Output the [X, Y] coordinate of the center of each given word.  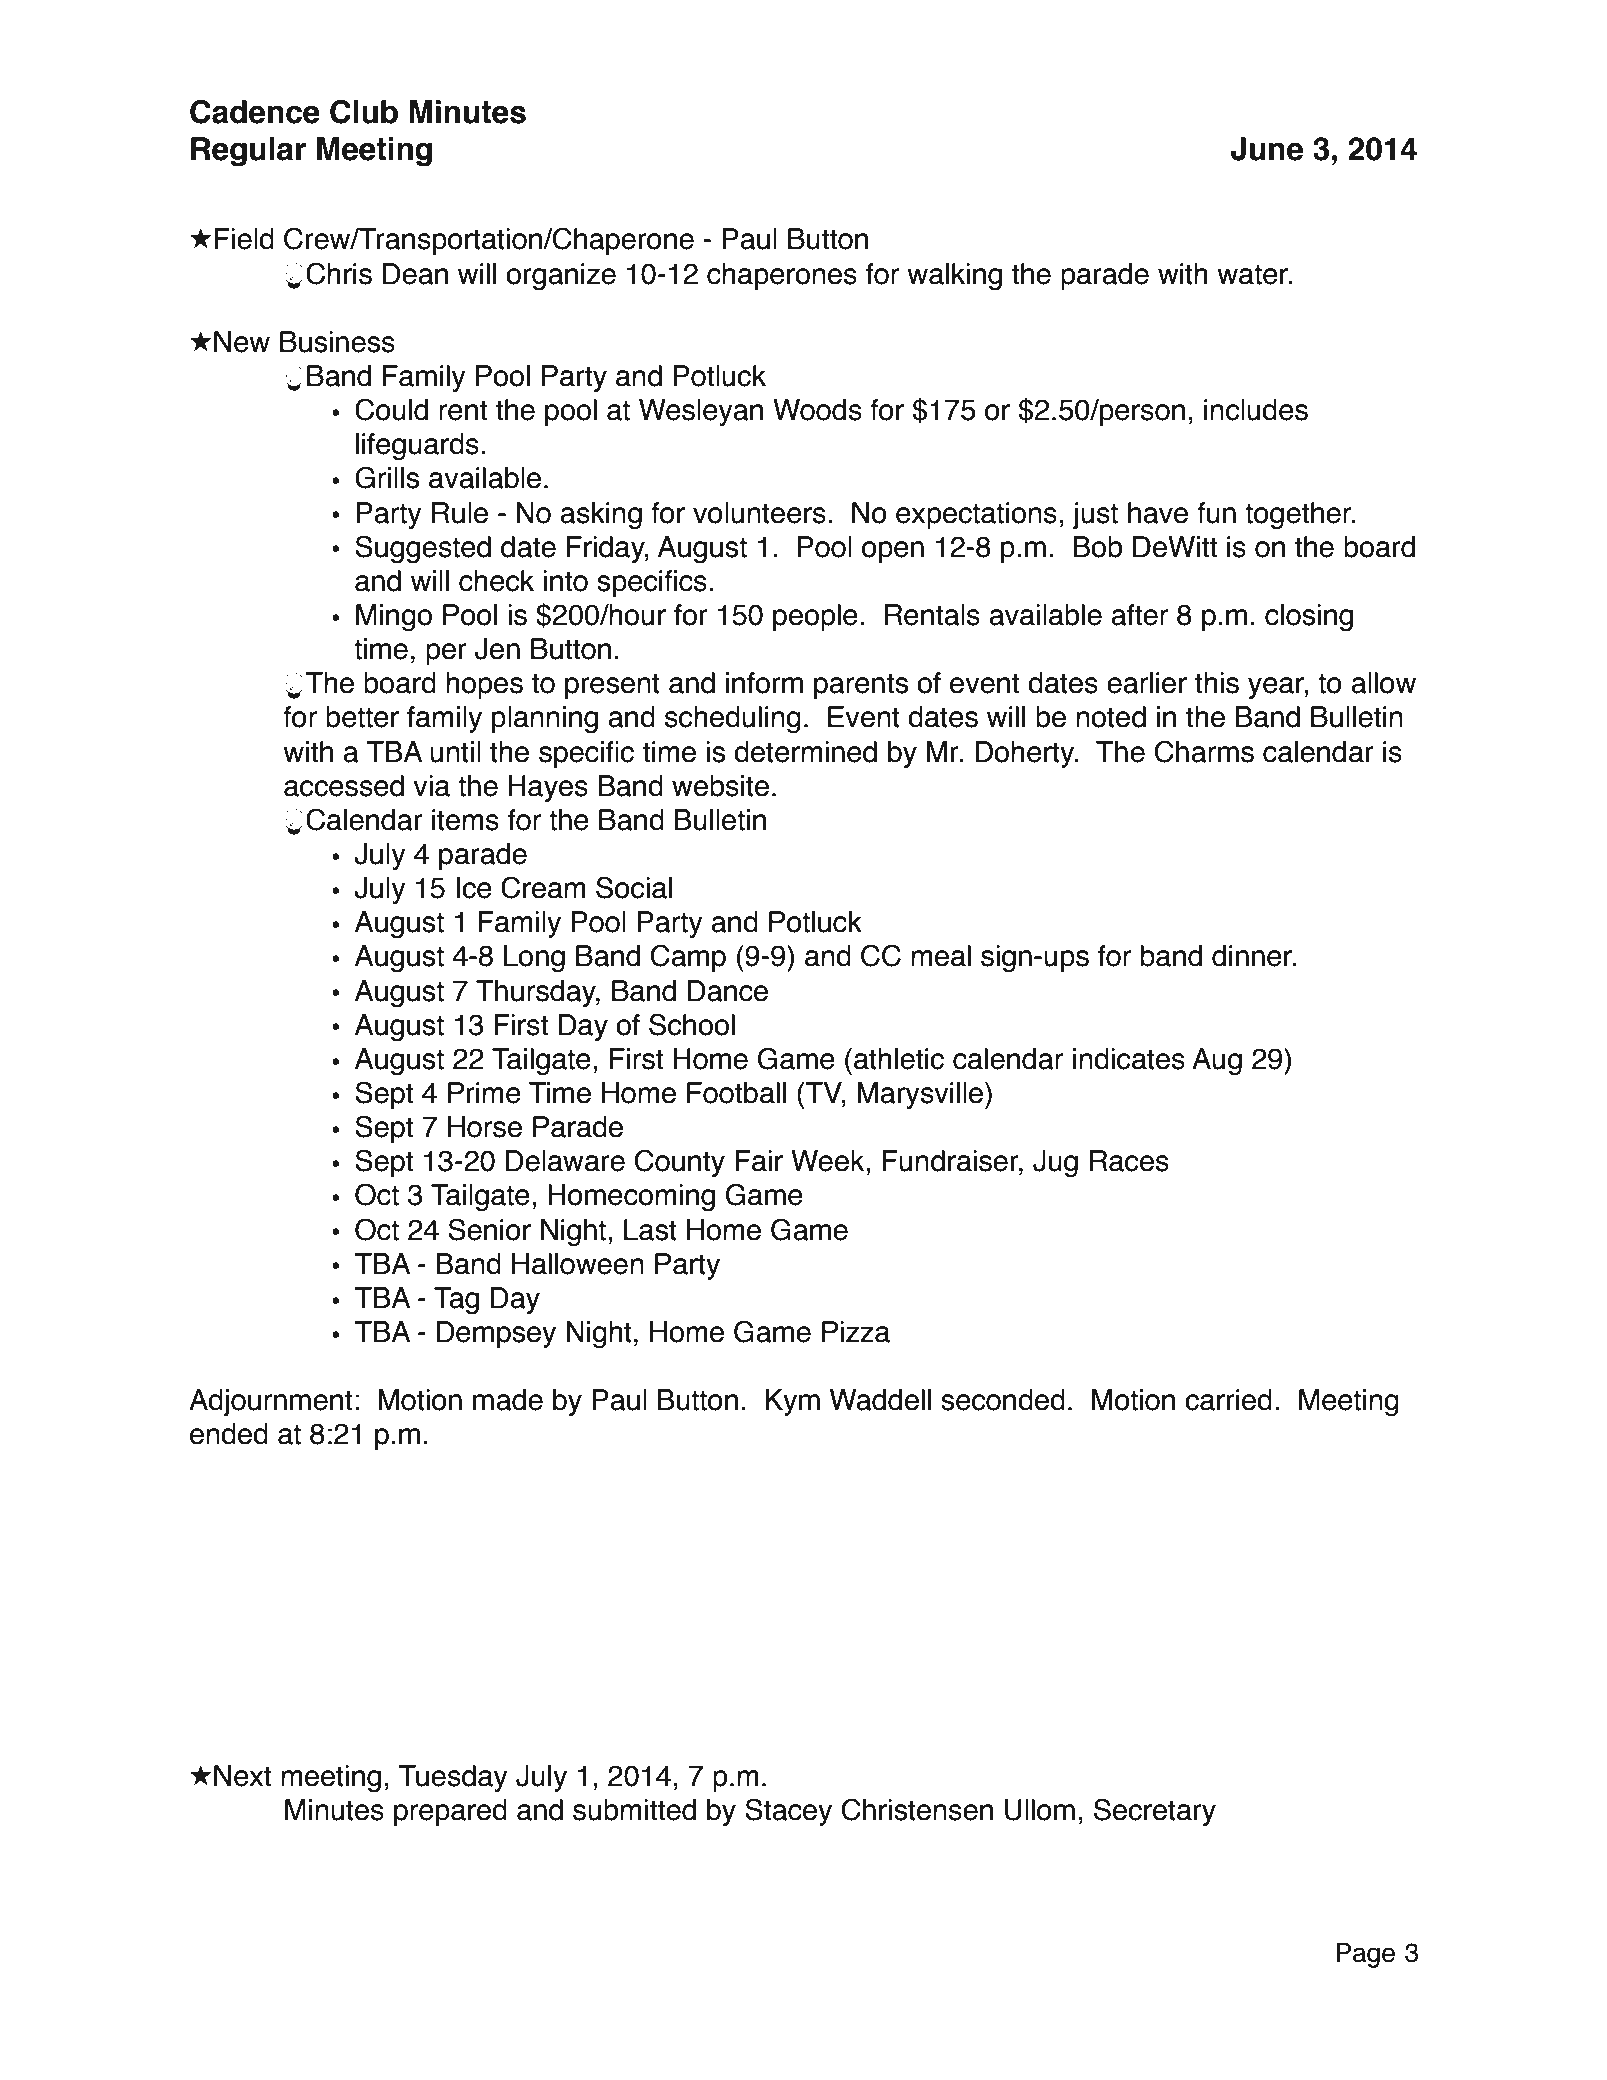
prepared [450, 1812]
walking [954, 277]
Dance [728, 991]
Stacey [788, 1812]
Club [364, 112]
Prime [484, 1093]
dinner [1253, 956]
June [1267, 149]
